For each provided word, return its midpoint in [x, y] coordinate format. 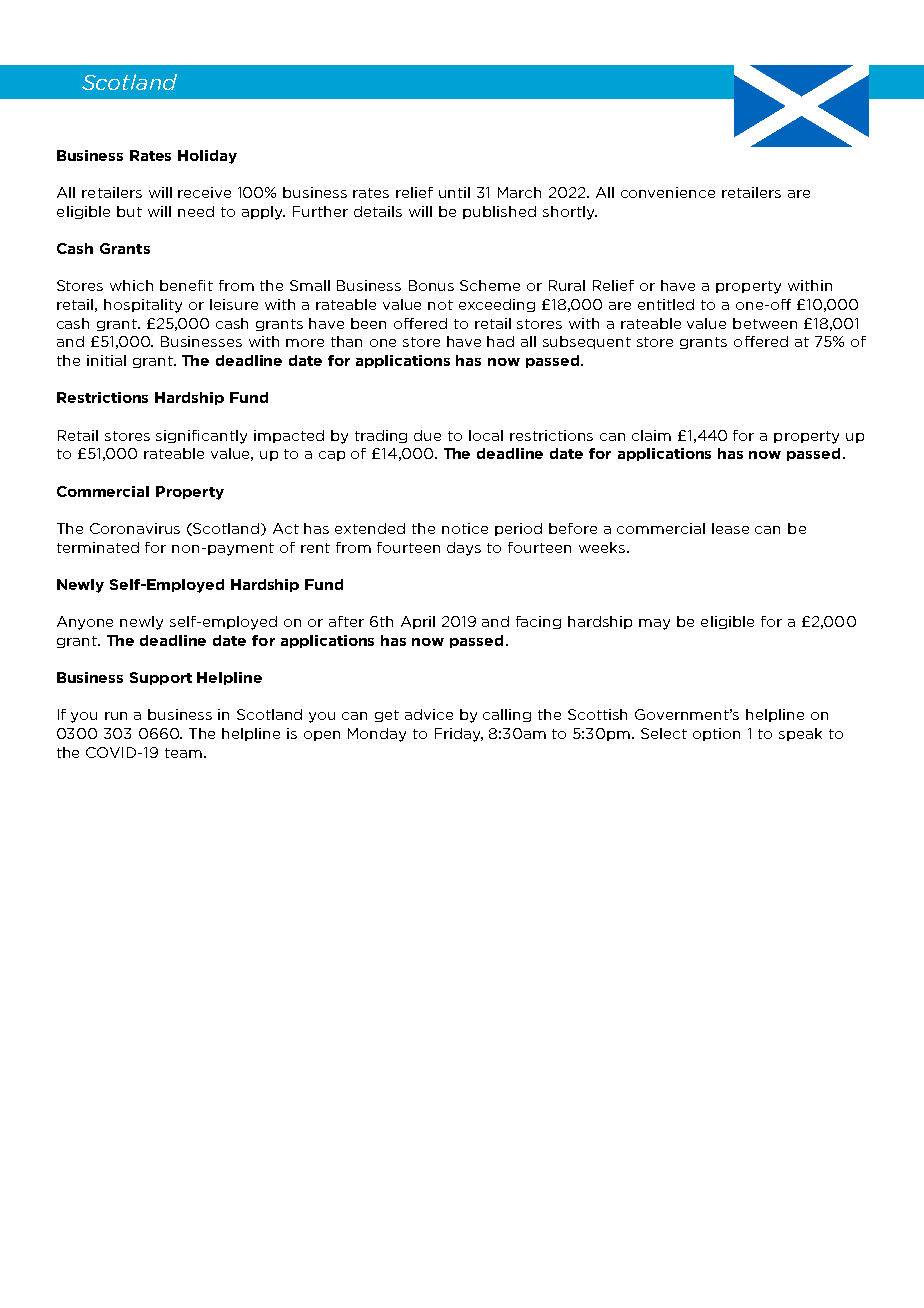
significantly [201, 437]
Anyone [85, 623]
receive [204, 192]
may [654, 624]
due [427, 435]
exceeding [497, 305]
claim [651, 435]
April [418, 622]
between [765, 323]
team [183, 753]
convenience [668, 192]
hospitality [143, 306]
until [454, 192]
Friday [459, 735]
